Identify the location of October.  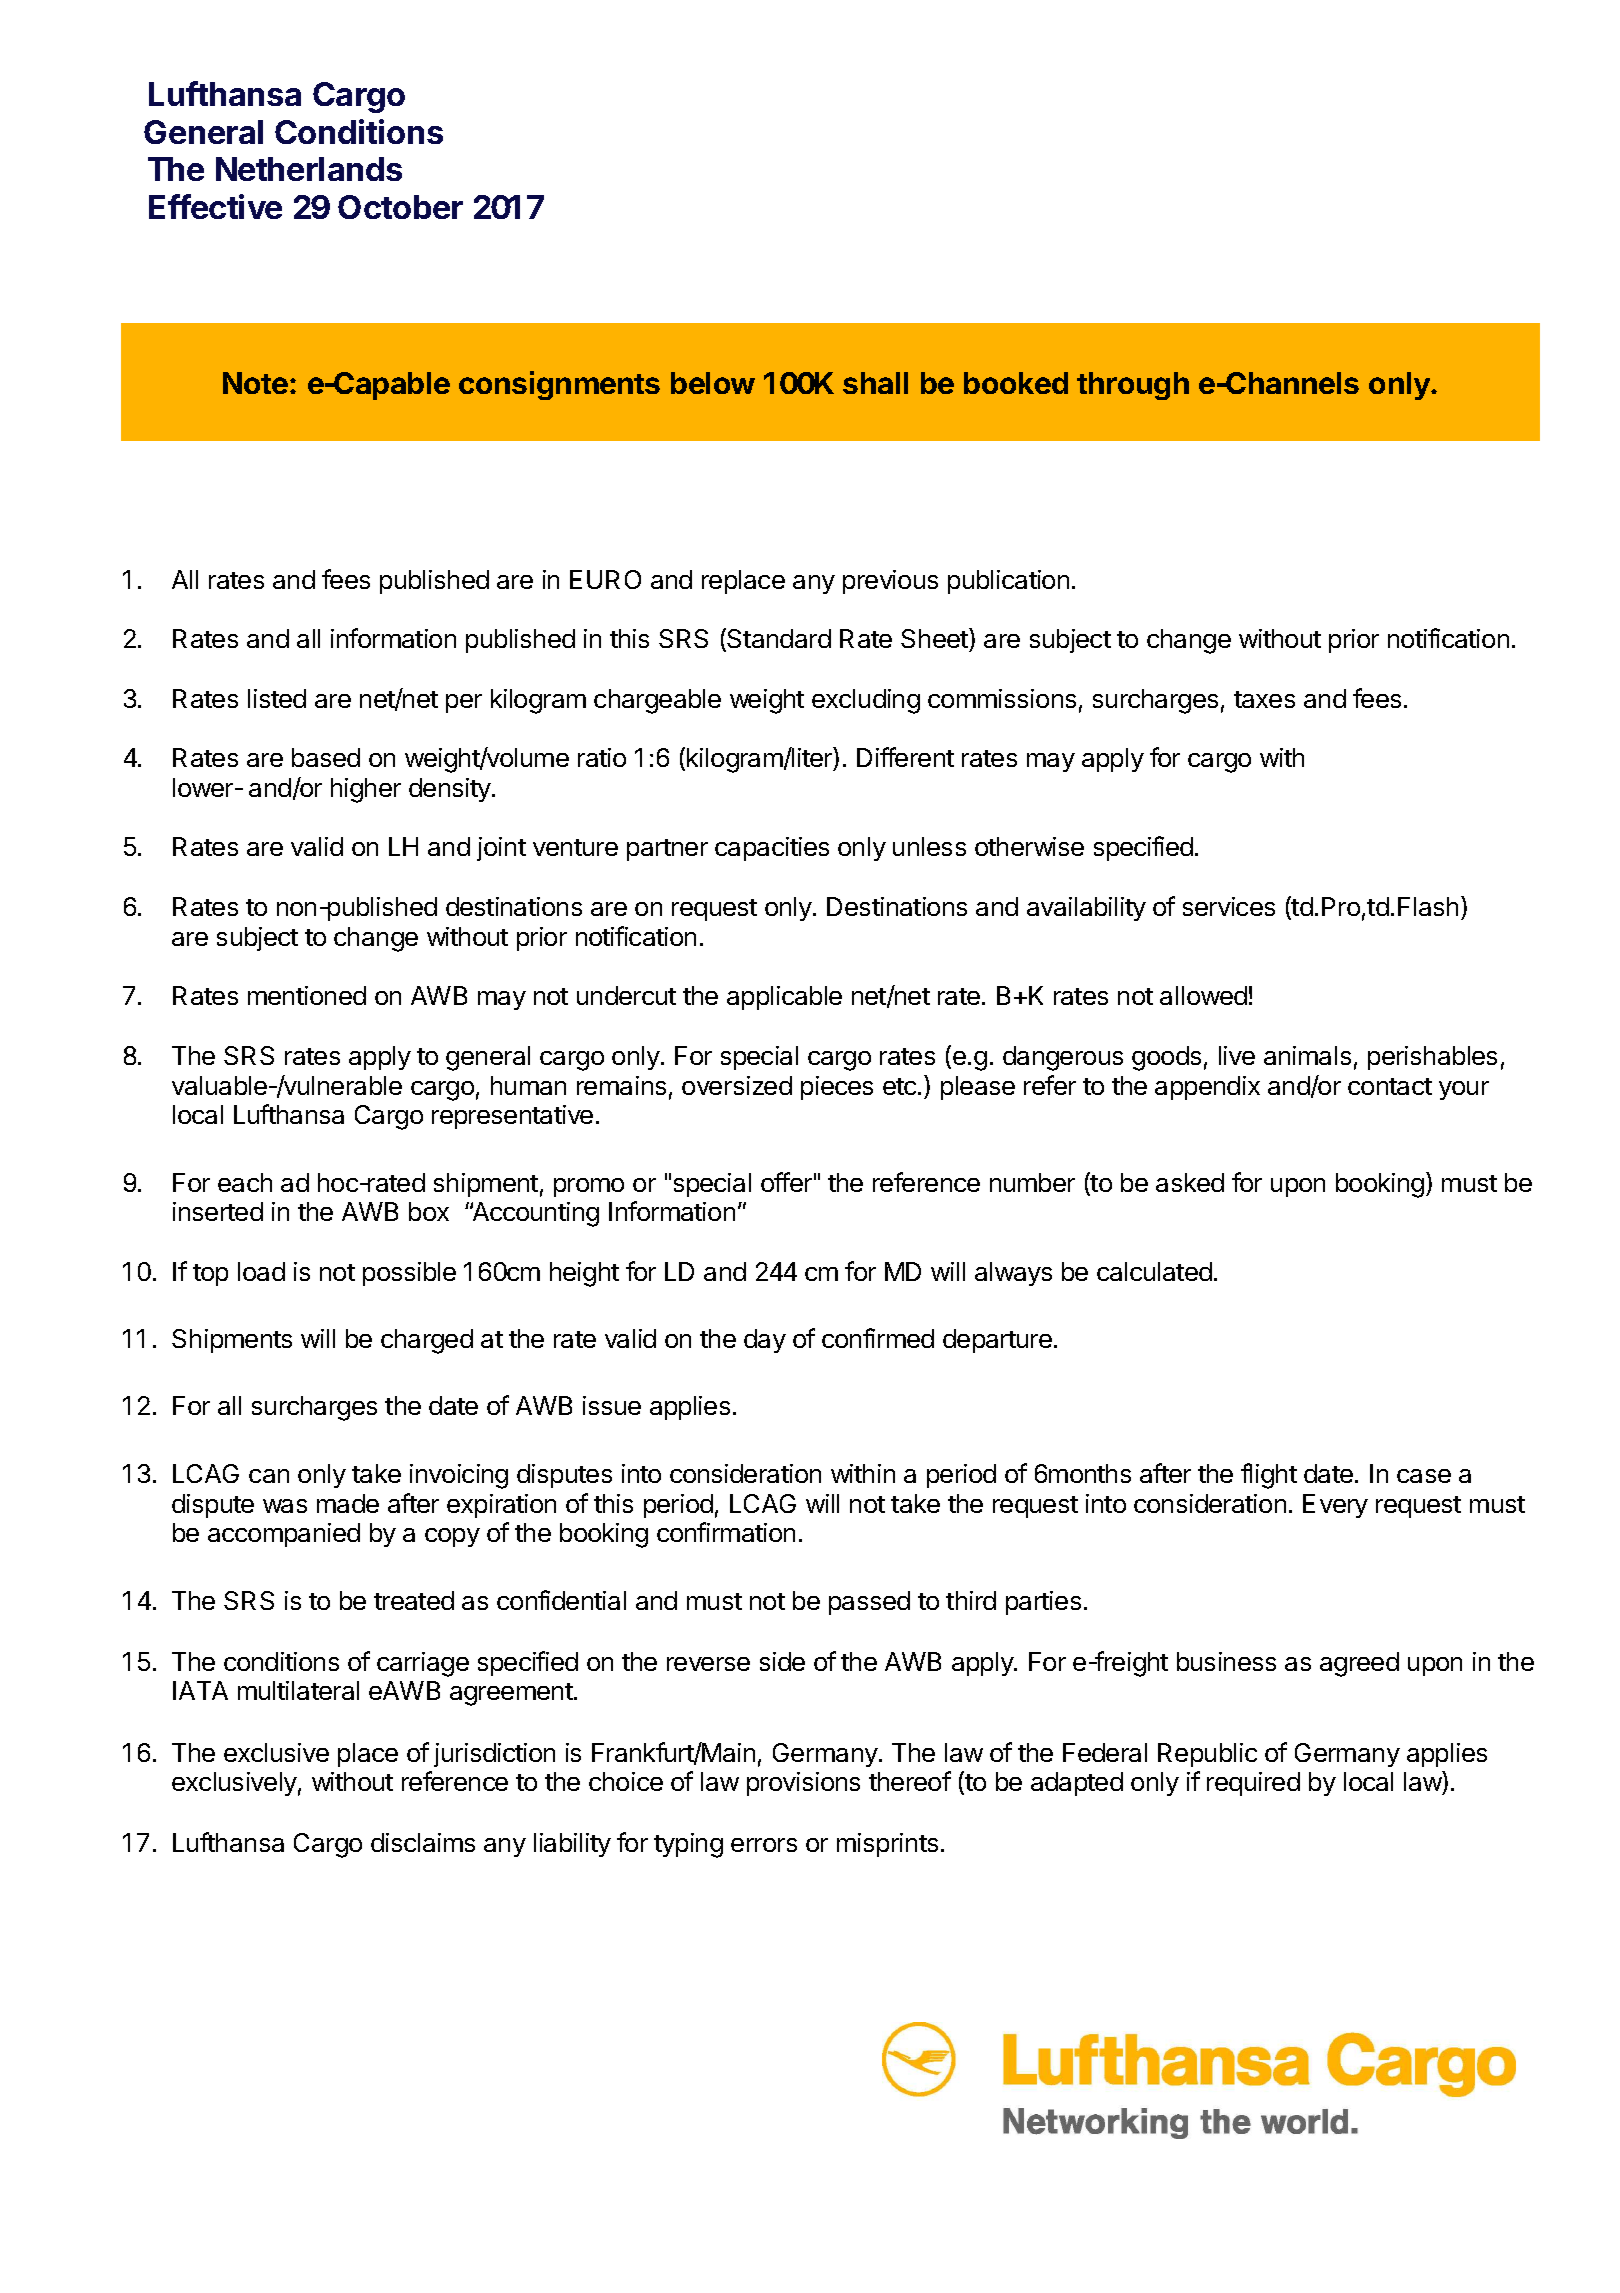
(400, 207).
